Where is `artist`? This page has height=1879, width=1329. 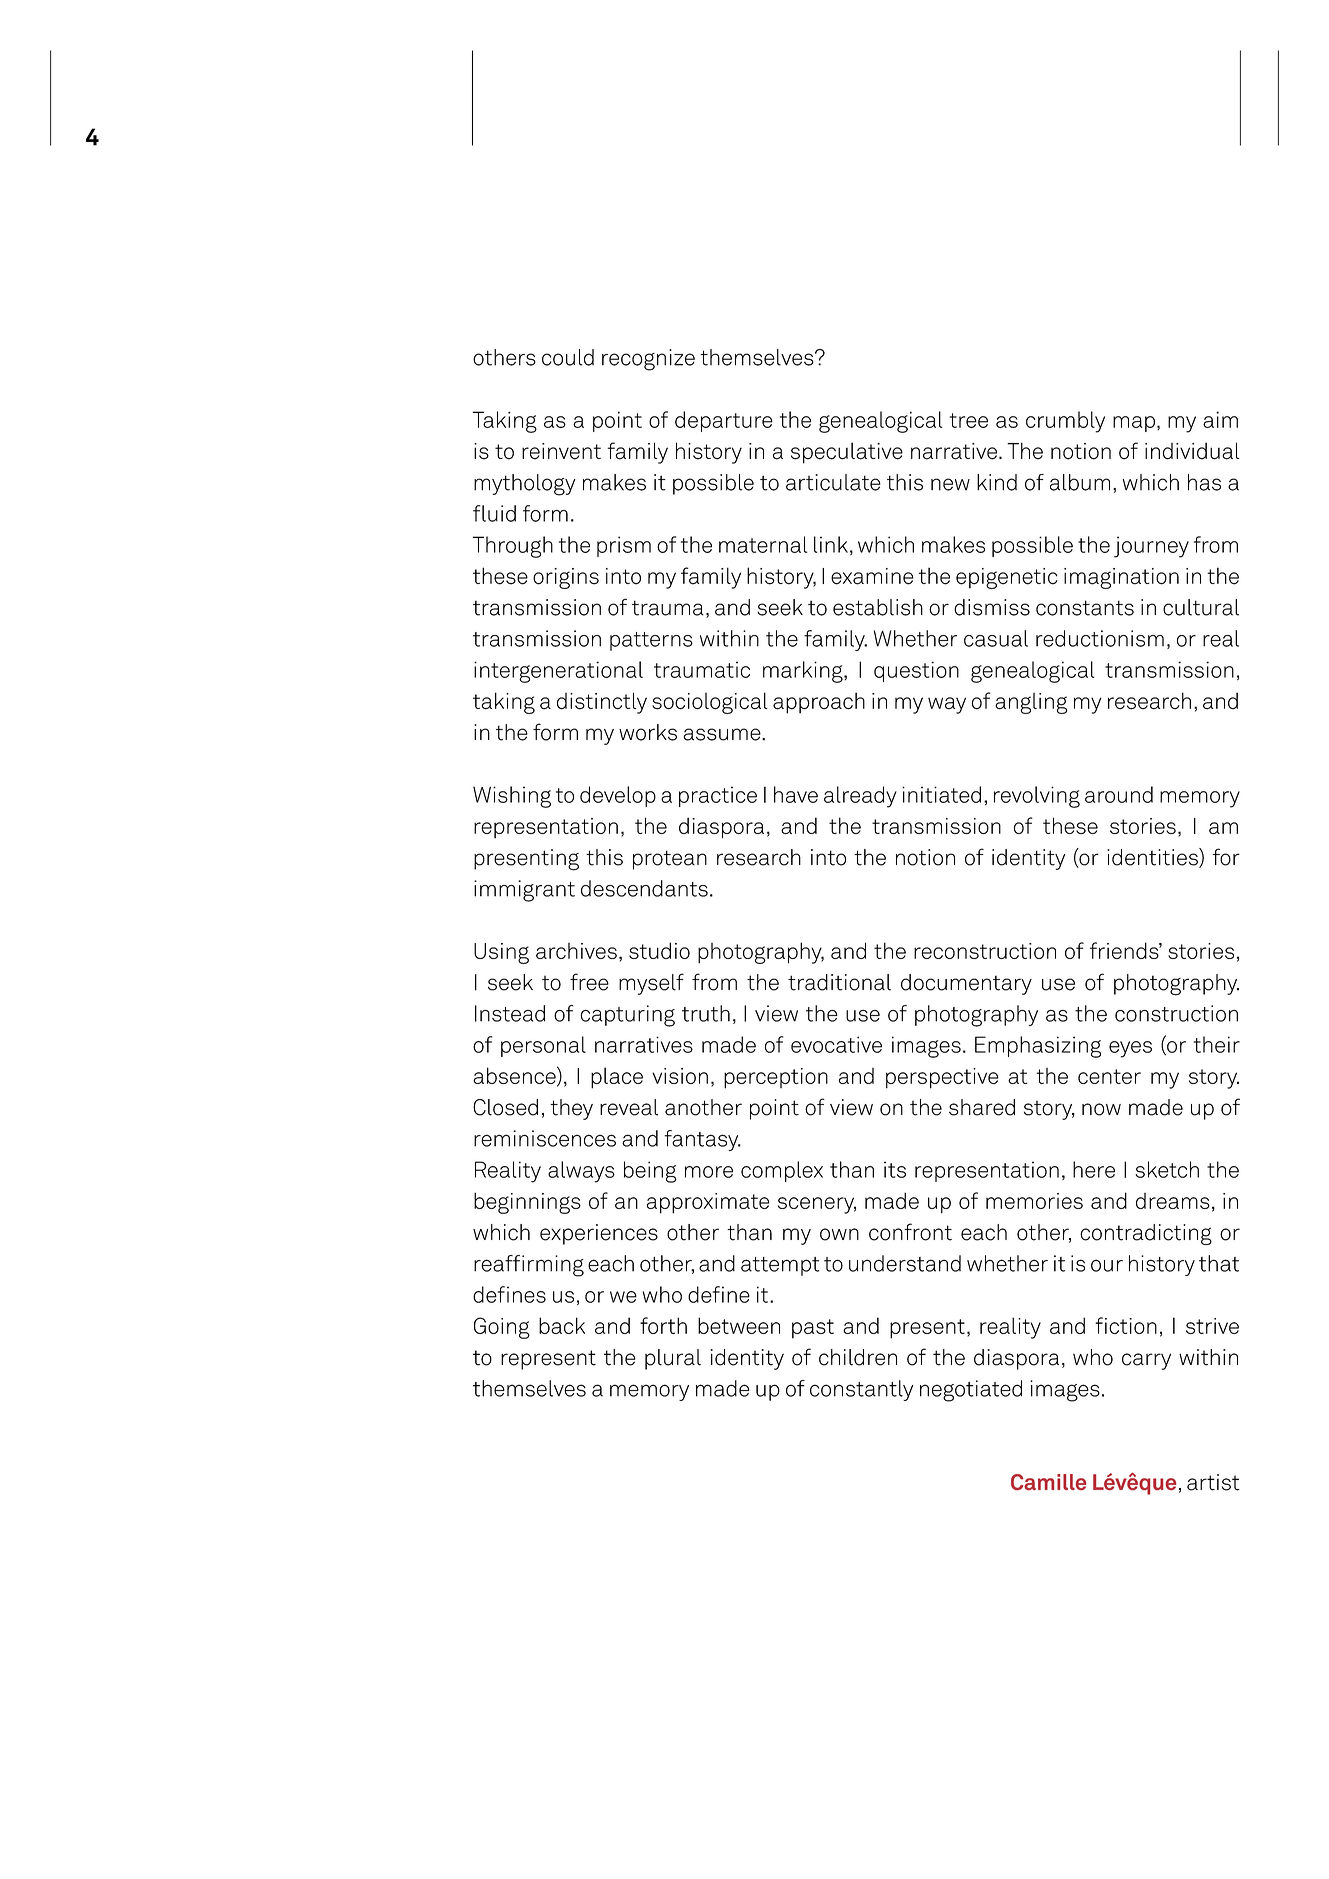
artist is located at coordinates (1213, 1482).
